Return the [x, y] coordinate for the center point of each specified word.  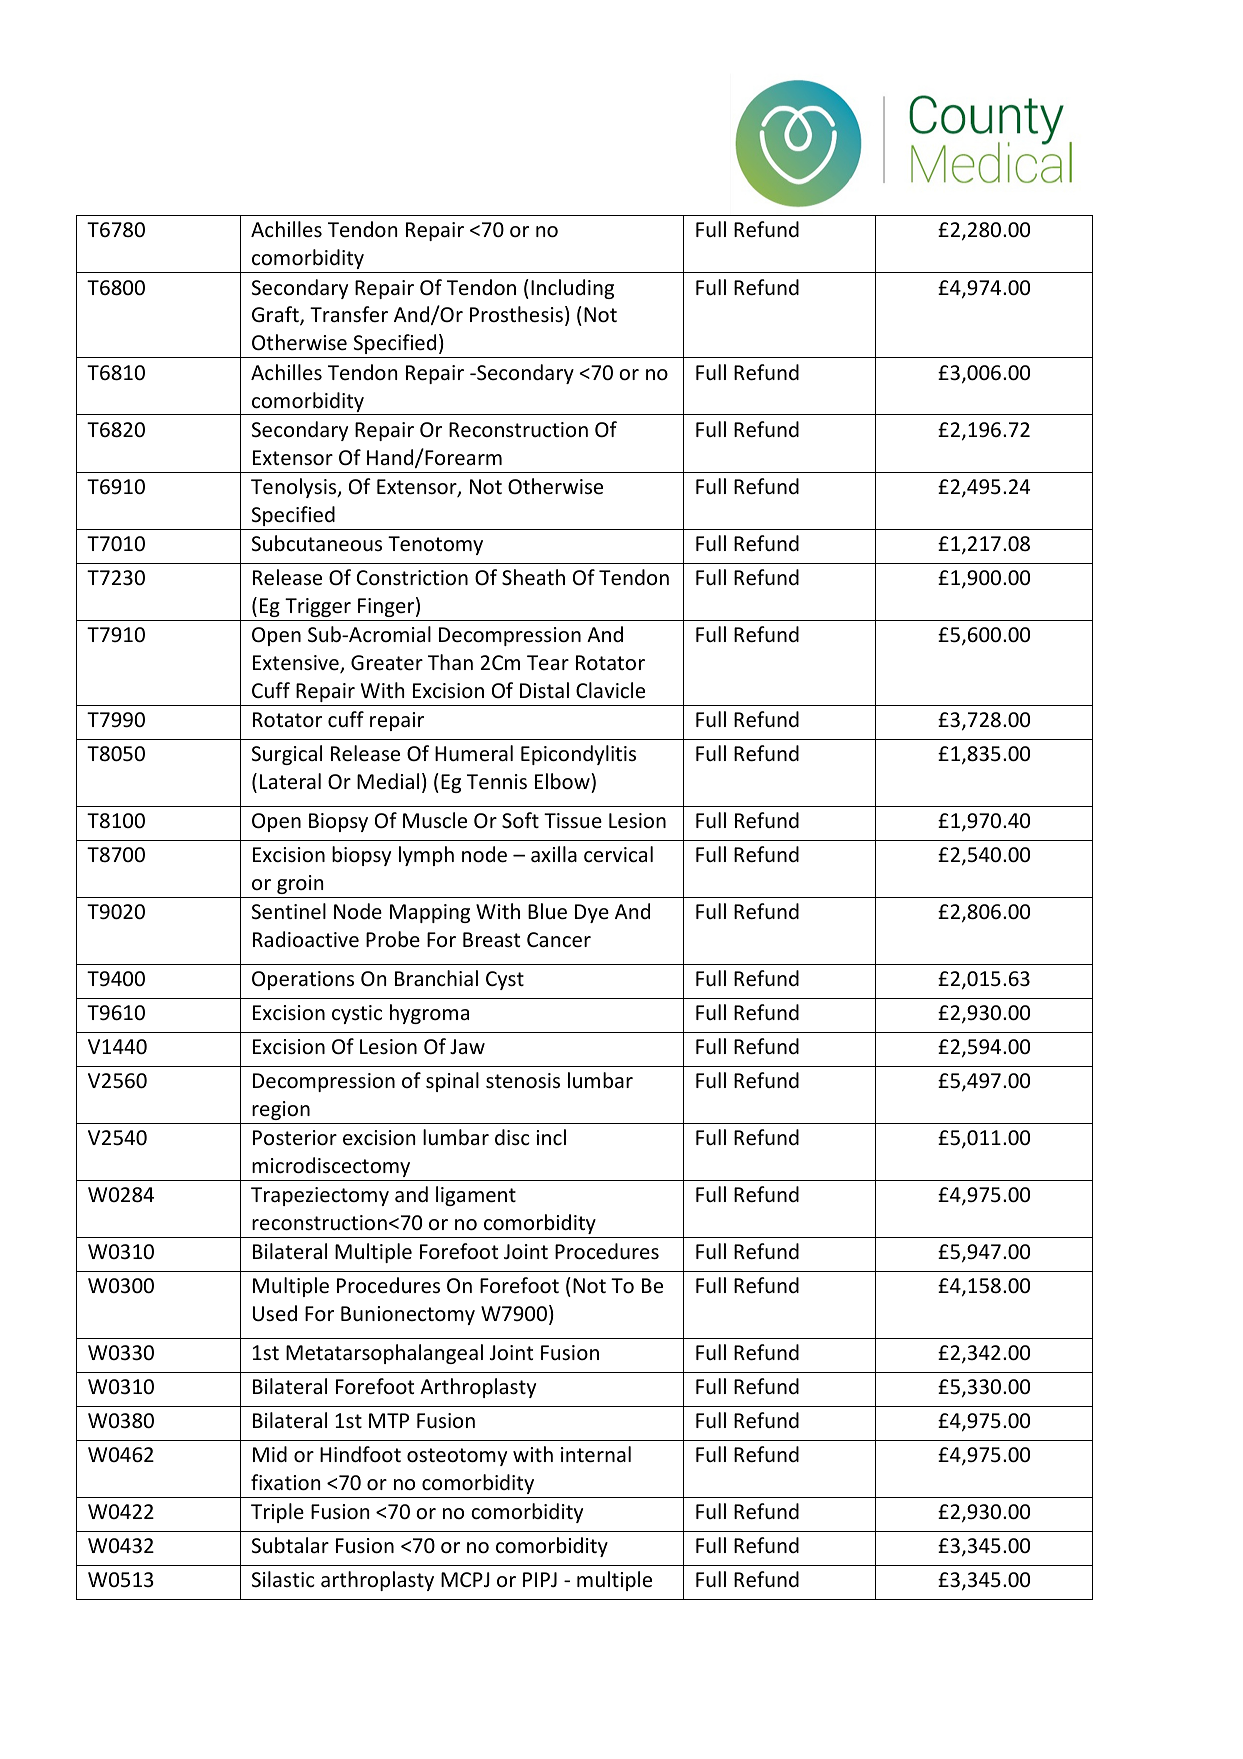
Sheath [533, 577]
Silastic [283, 1579]
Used [275, 1313]
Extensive [297, 664]
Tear [548, 662]
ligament [476, 1196]
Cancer [559, 940]
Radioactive [306, 939]
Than [450, 662]
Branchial [436, 978]
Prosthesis [516, 314]
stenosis [523, 1081]
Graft [276, 316]
